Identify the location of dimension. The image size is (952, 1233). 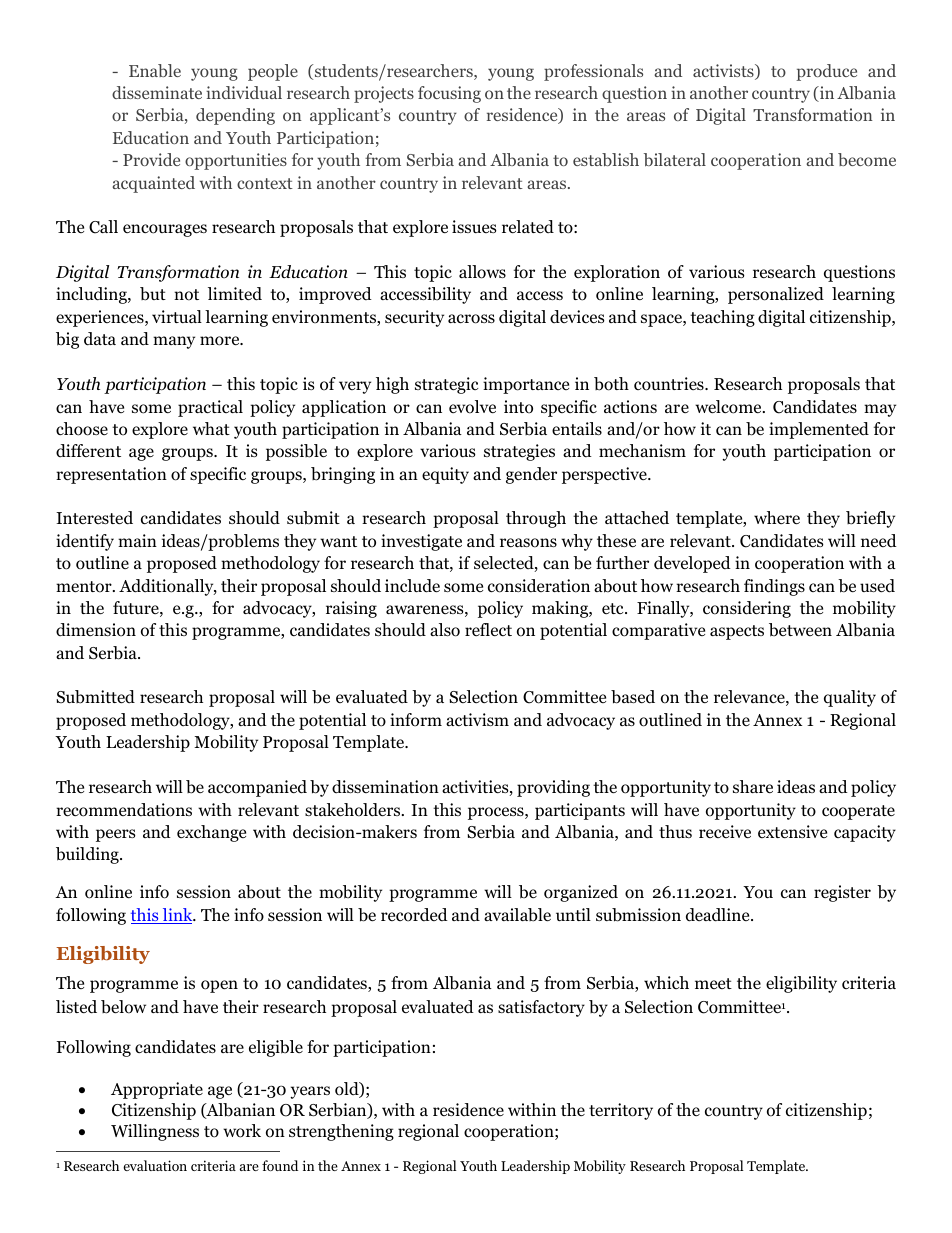
(96, 630).
